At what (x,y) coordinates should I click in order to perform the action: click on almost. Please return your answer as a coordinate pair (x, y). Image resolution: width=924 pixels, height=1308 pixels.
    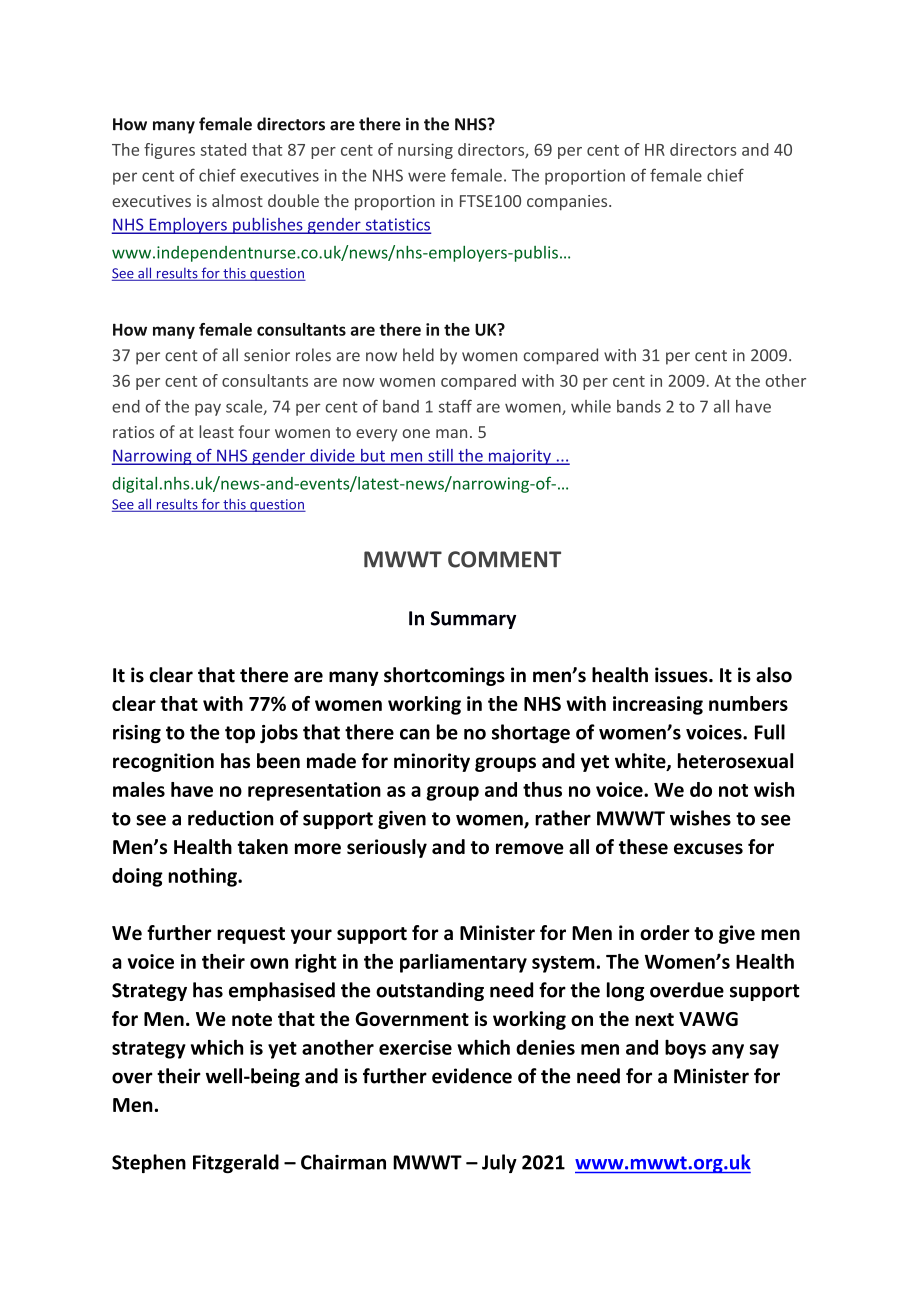
    Looking at the image, I should click on (237, 200).
